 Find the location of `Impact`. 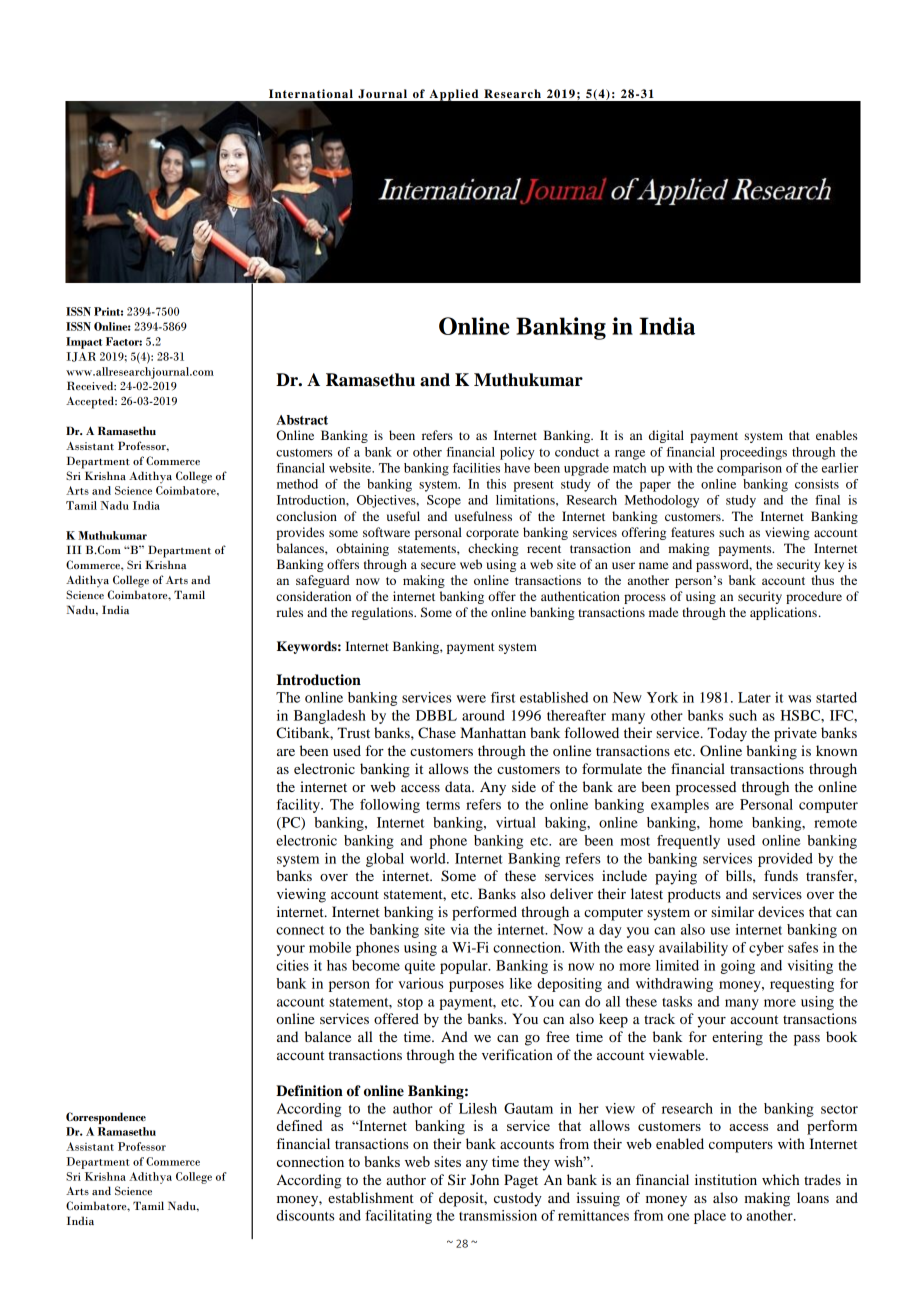

Impact is located at coordinates (84, 343).
